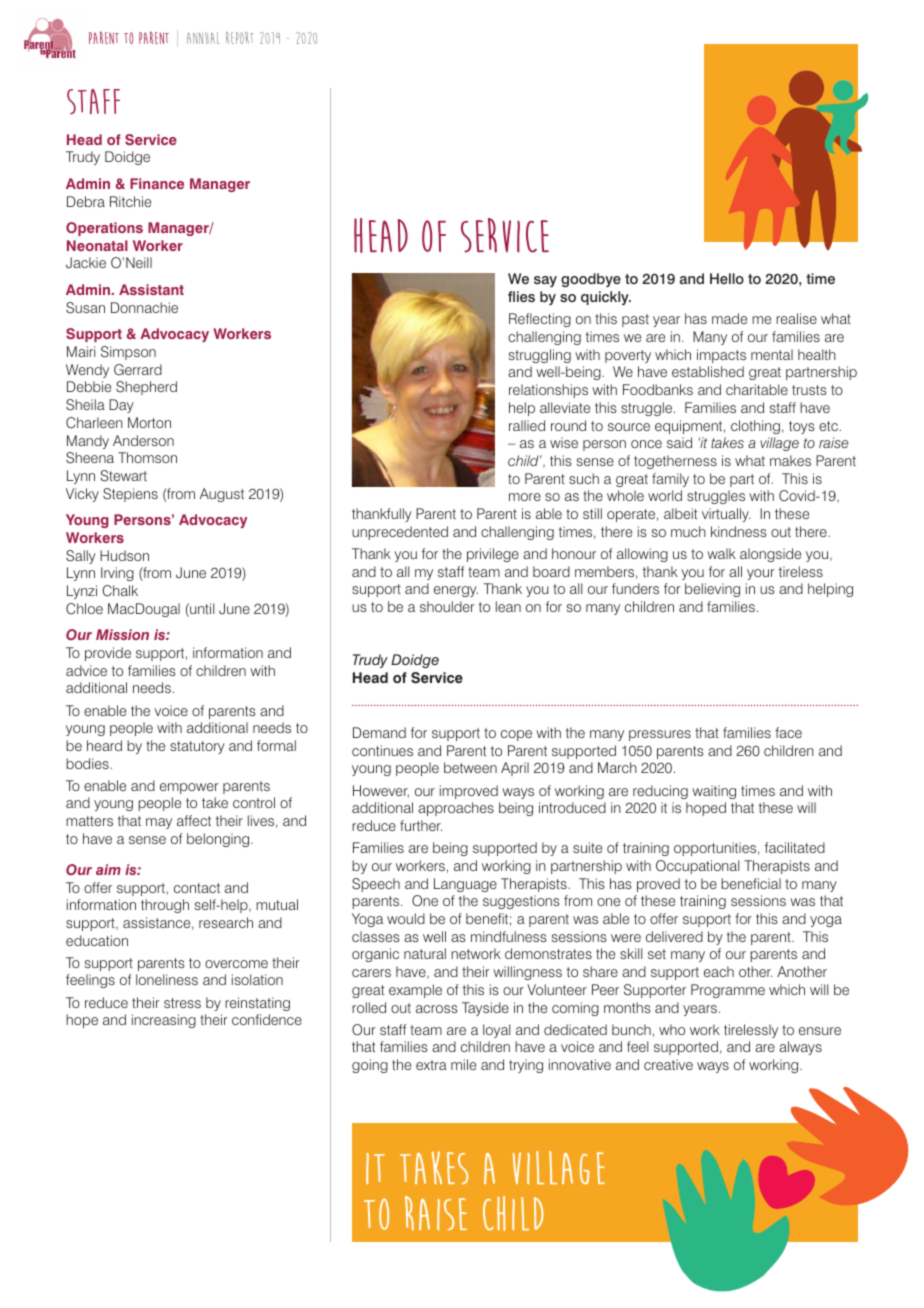 This screenshot has height=1308, width=924. Describe the element at coordinates (521, 296) in the screenshot. I see `flies` at that location.
